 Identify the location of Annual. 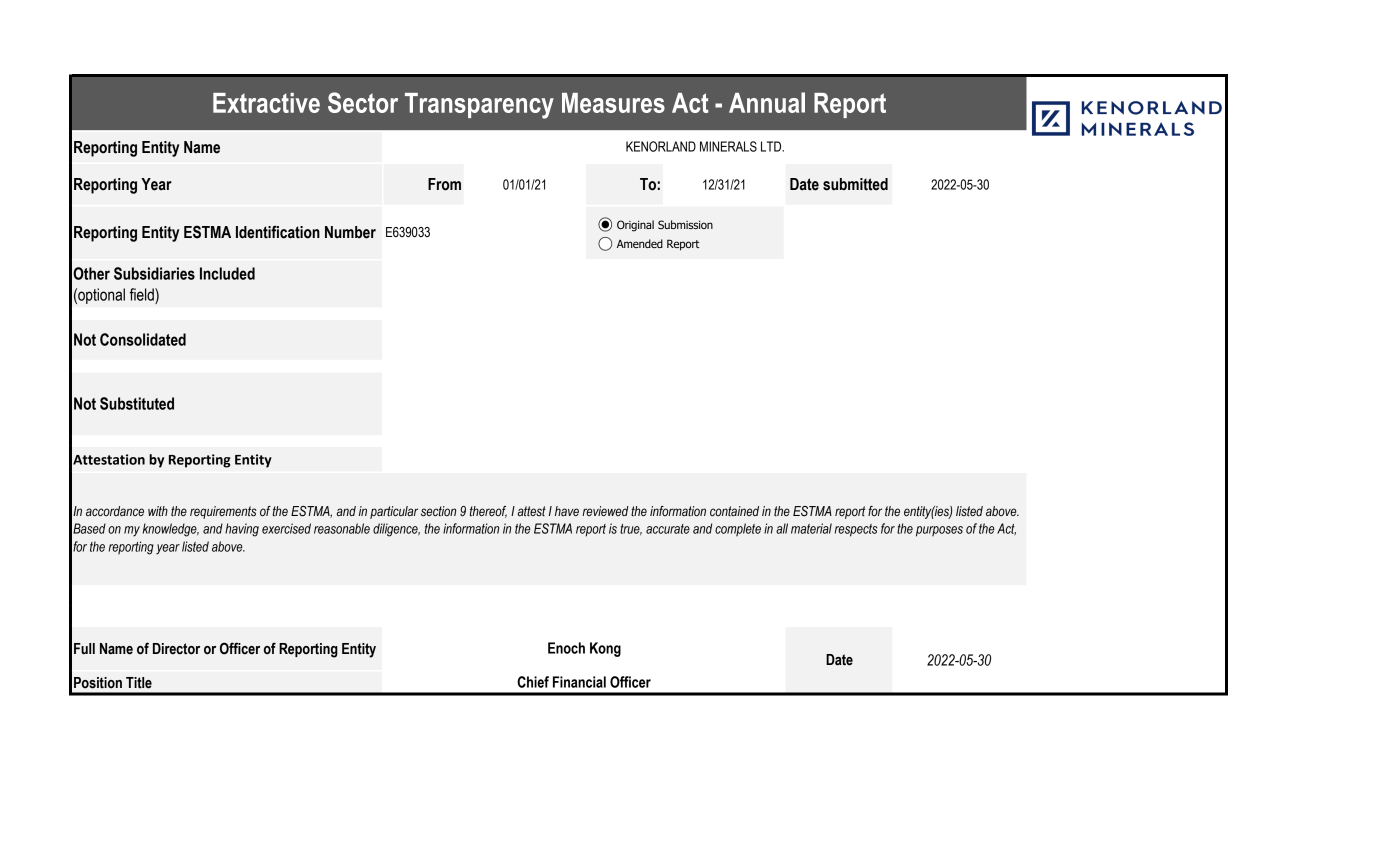
(767, 102).
